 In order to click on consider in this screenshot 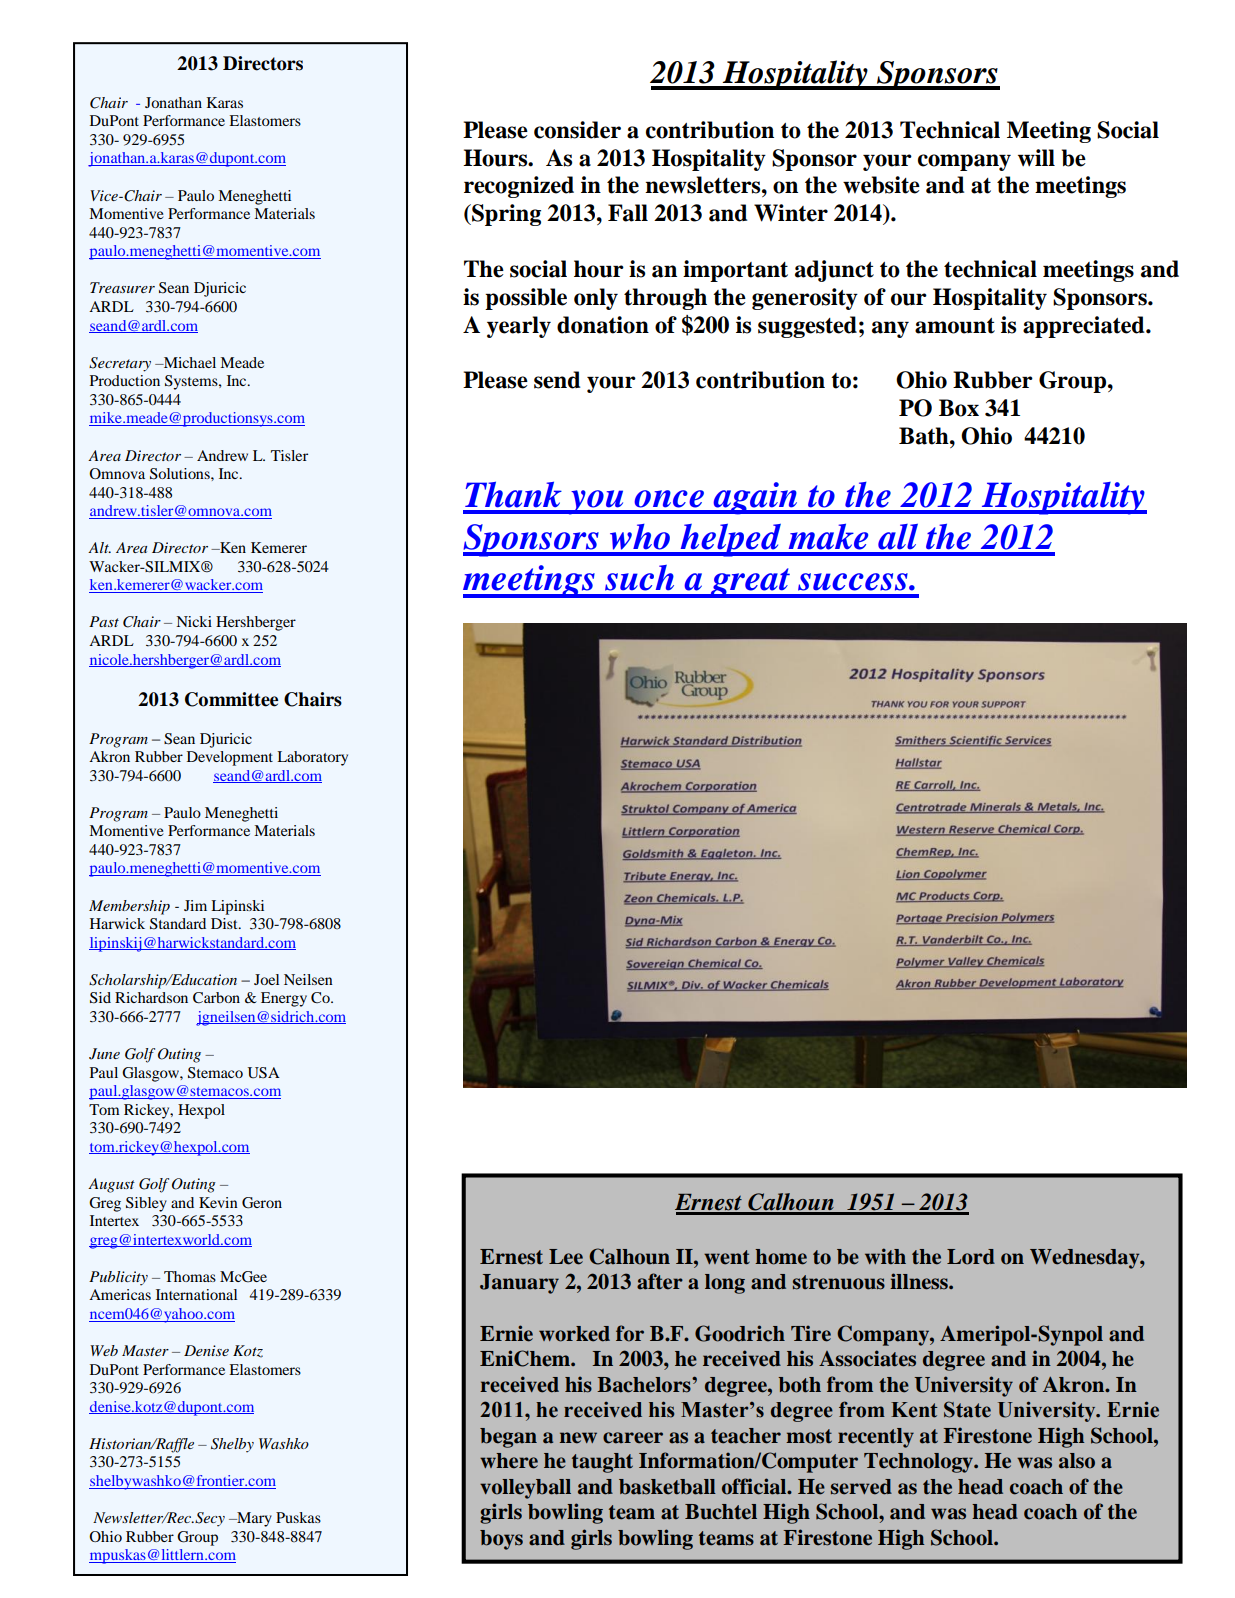, I will do `click(577, 130)`.
